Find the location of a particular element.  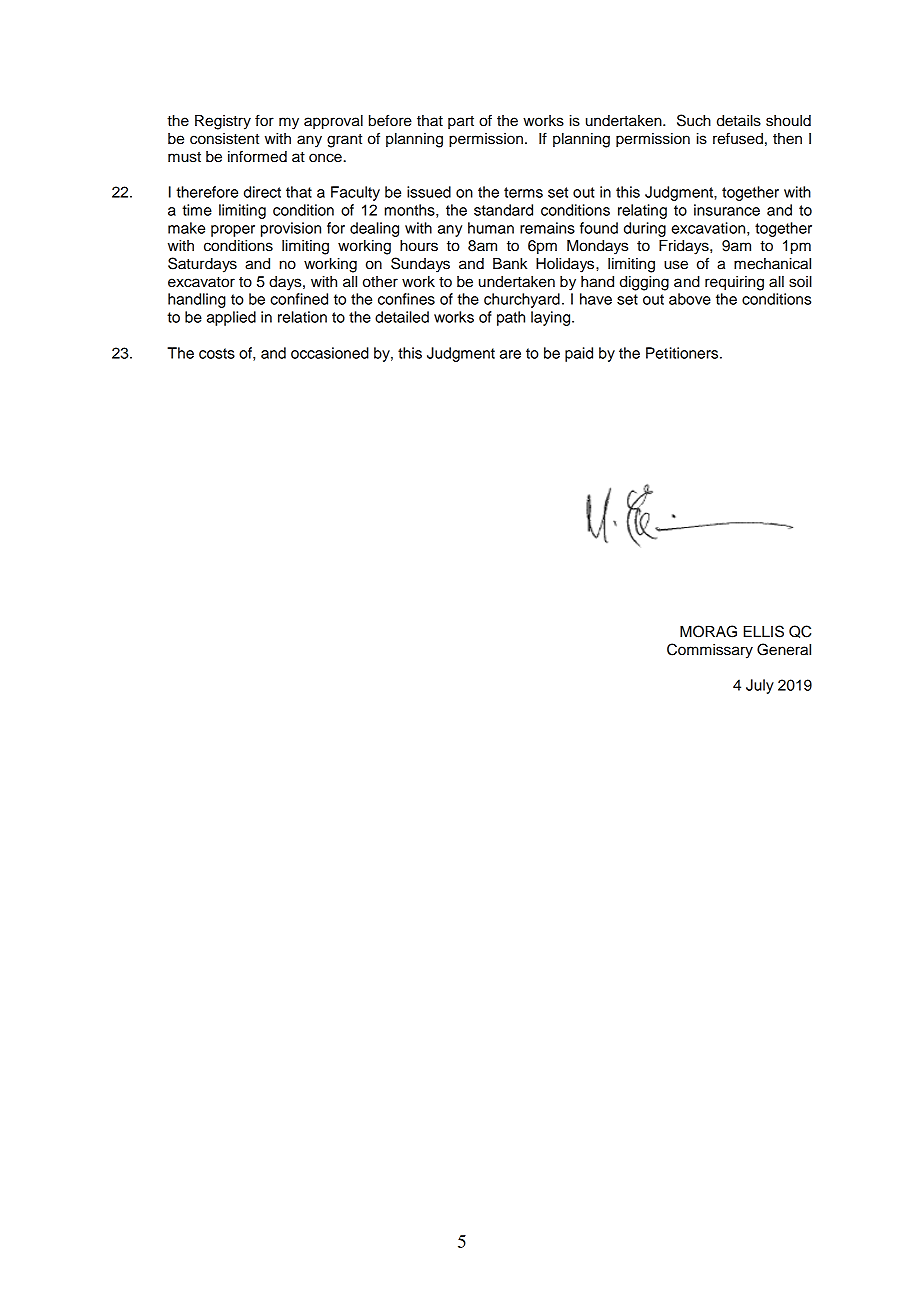

laying is located at coordinates (552, 318).
